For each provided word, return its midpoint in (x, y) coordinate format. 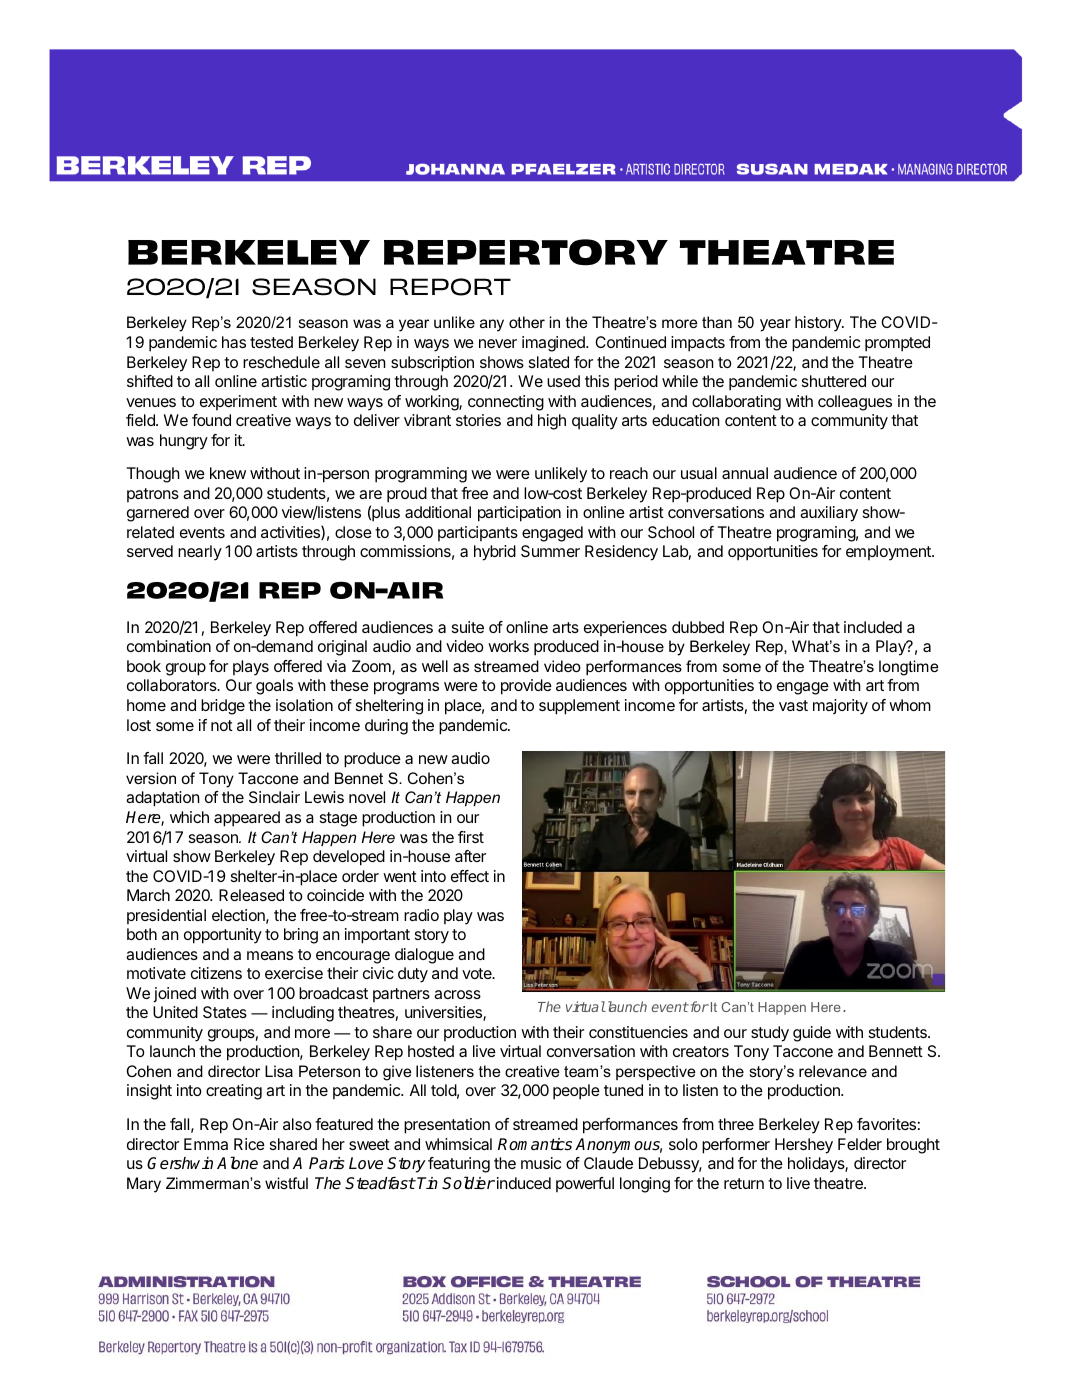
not (222, 725)
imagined (554, 344)
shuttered (834, 381)
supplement (579, 707)
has (234, 342)
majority (840, 707)
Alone (237, 1163)
